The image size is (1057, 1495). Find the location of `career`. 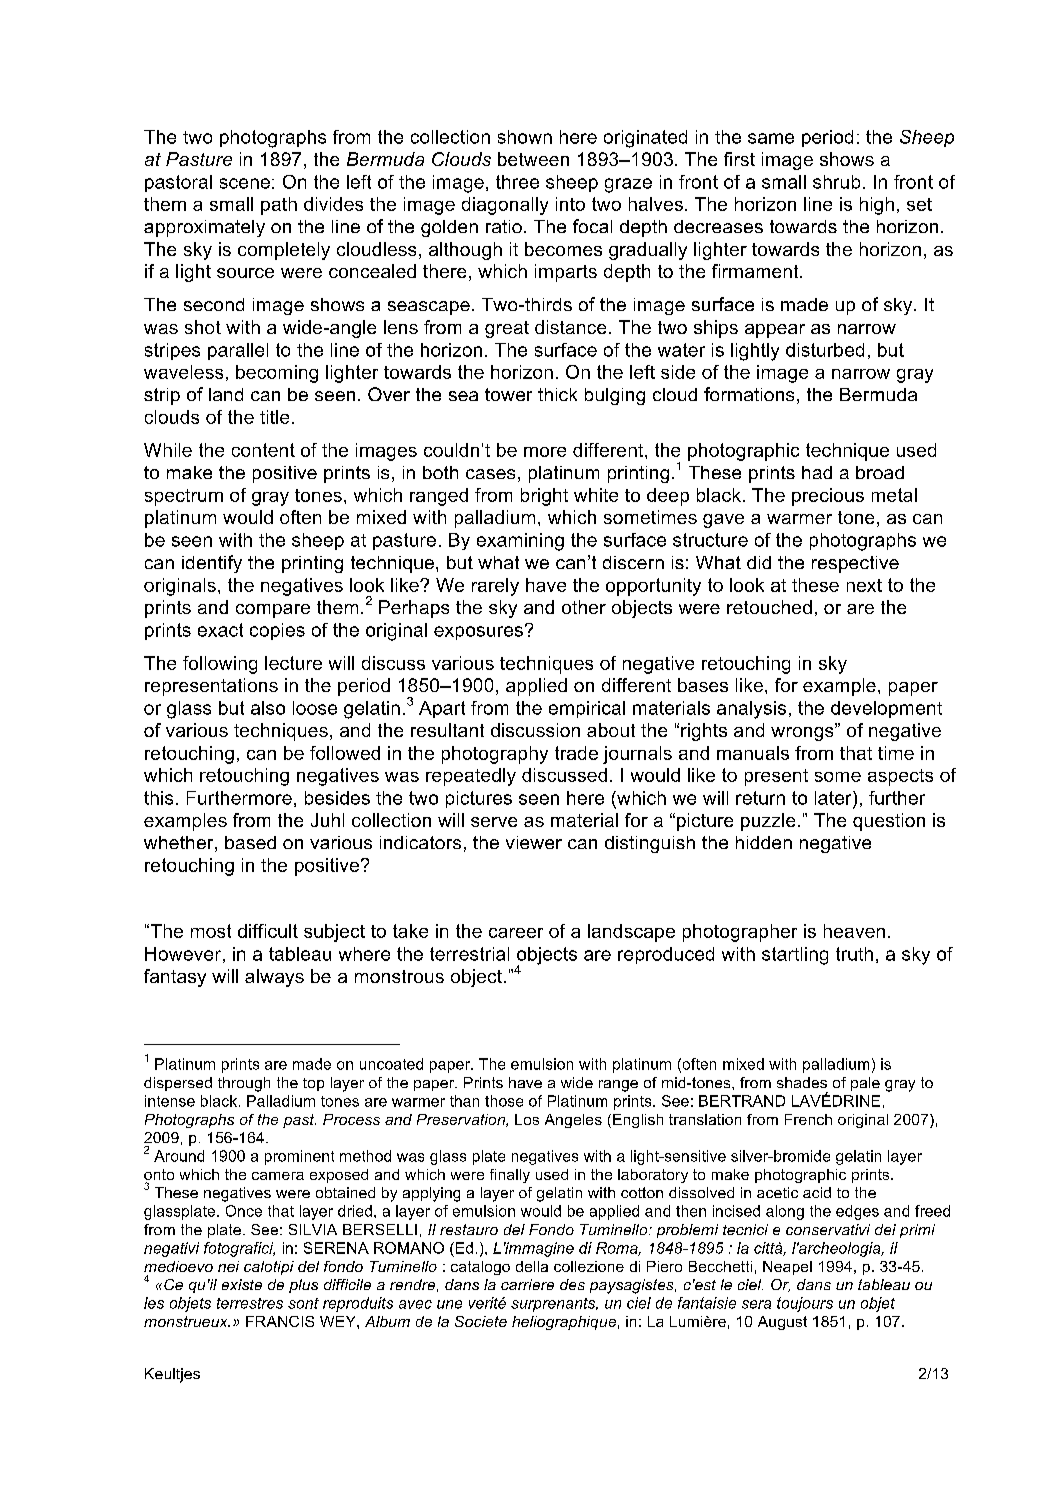

career is located at coordinates (516, 933).
